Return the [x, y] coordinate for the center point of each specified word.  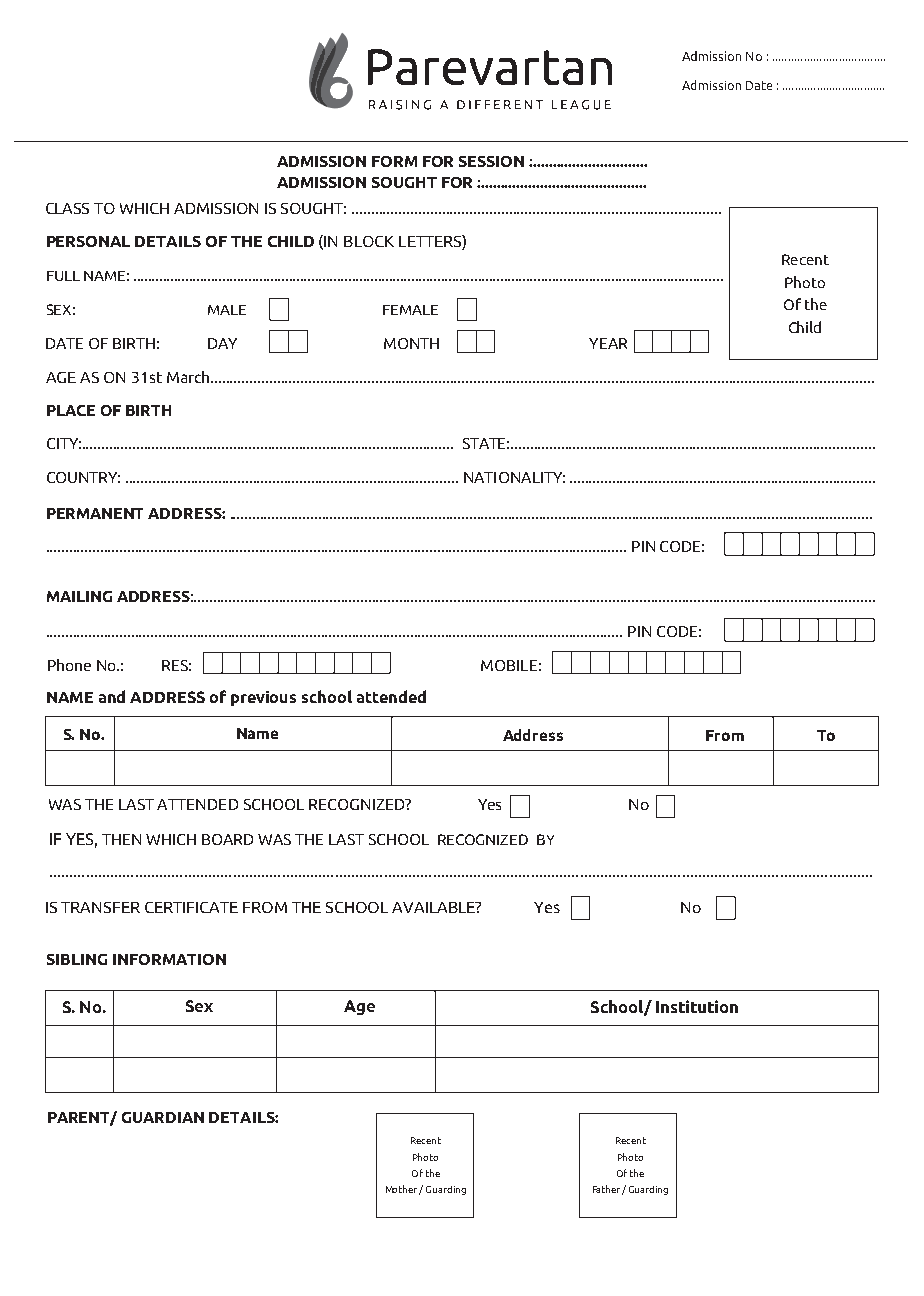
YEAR [608, 343]
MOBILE [509, 665]
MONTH [411, 343]
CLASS [67, 208]
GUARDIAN [163, 1117]
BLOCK [369, 241]
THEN [121, 839]
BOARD [227, 839]
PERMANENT [95, 513]
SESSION [491, 161]
